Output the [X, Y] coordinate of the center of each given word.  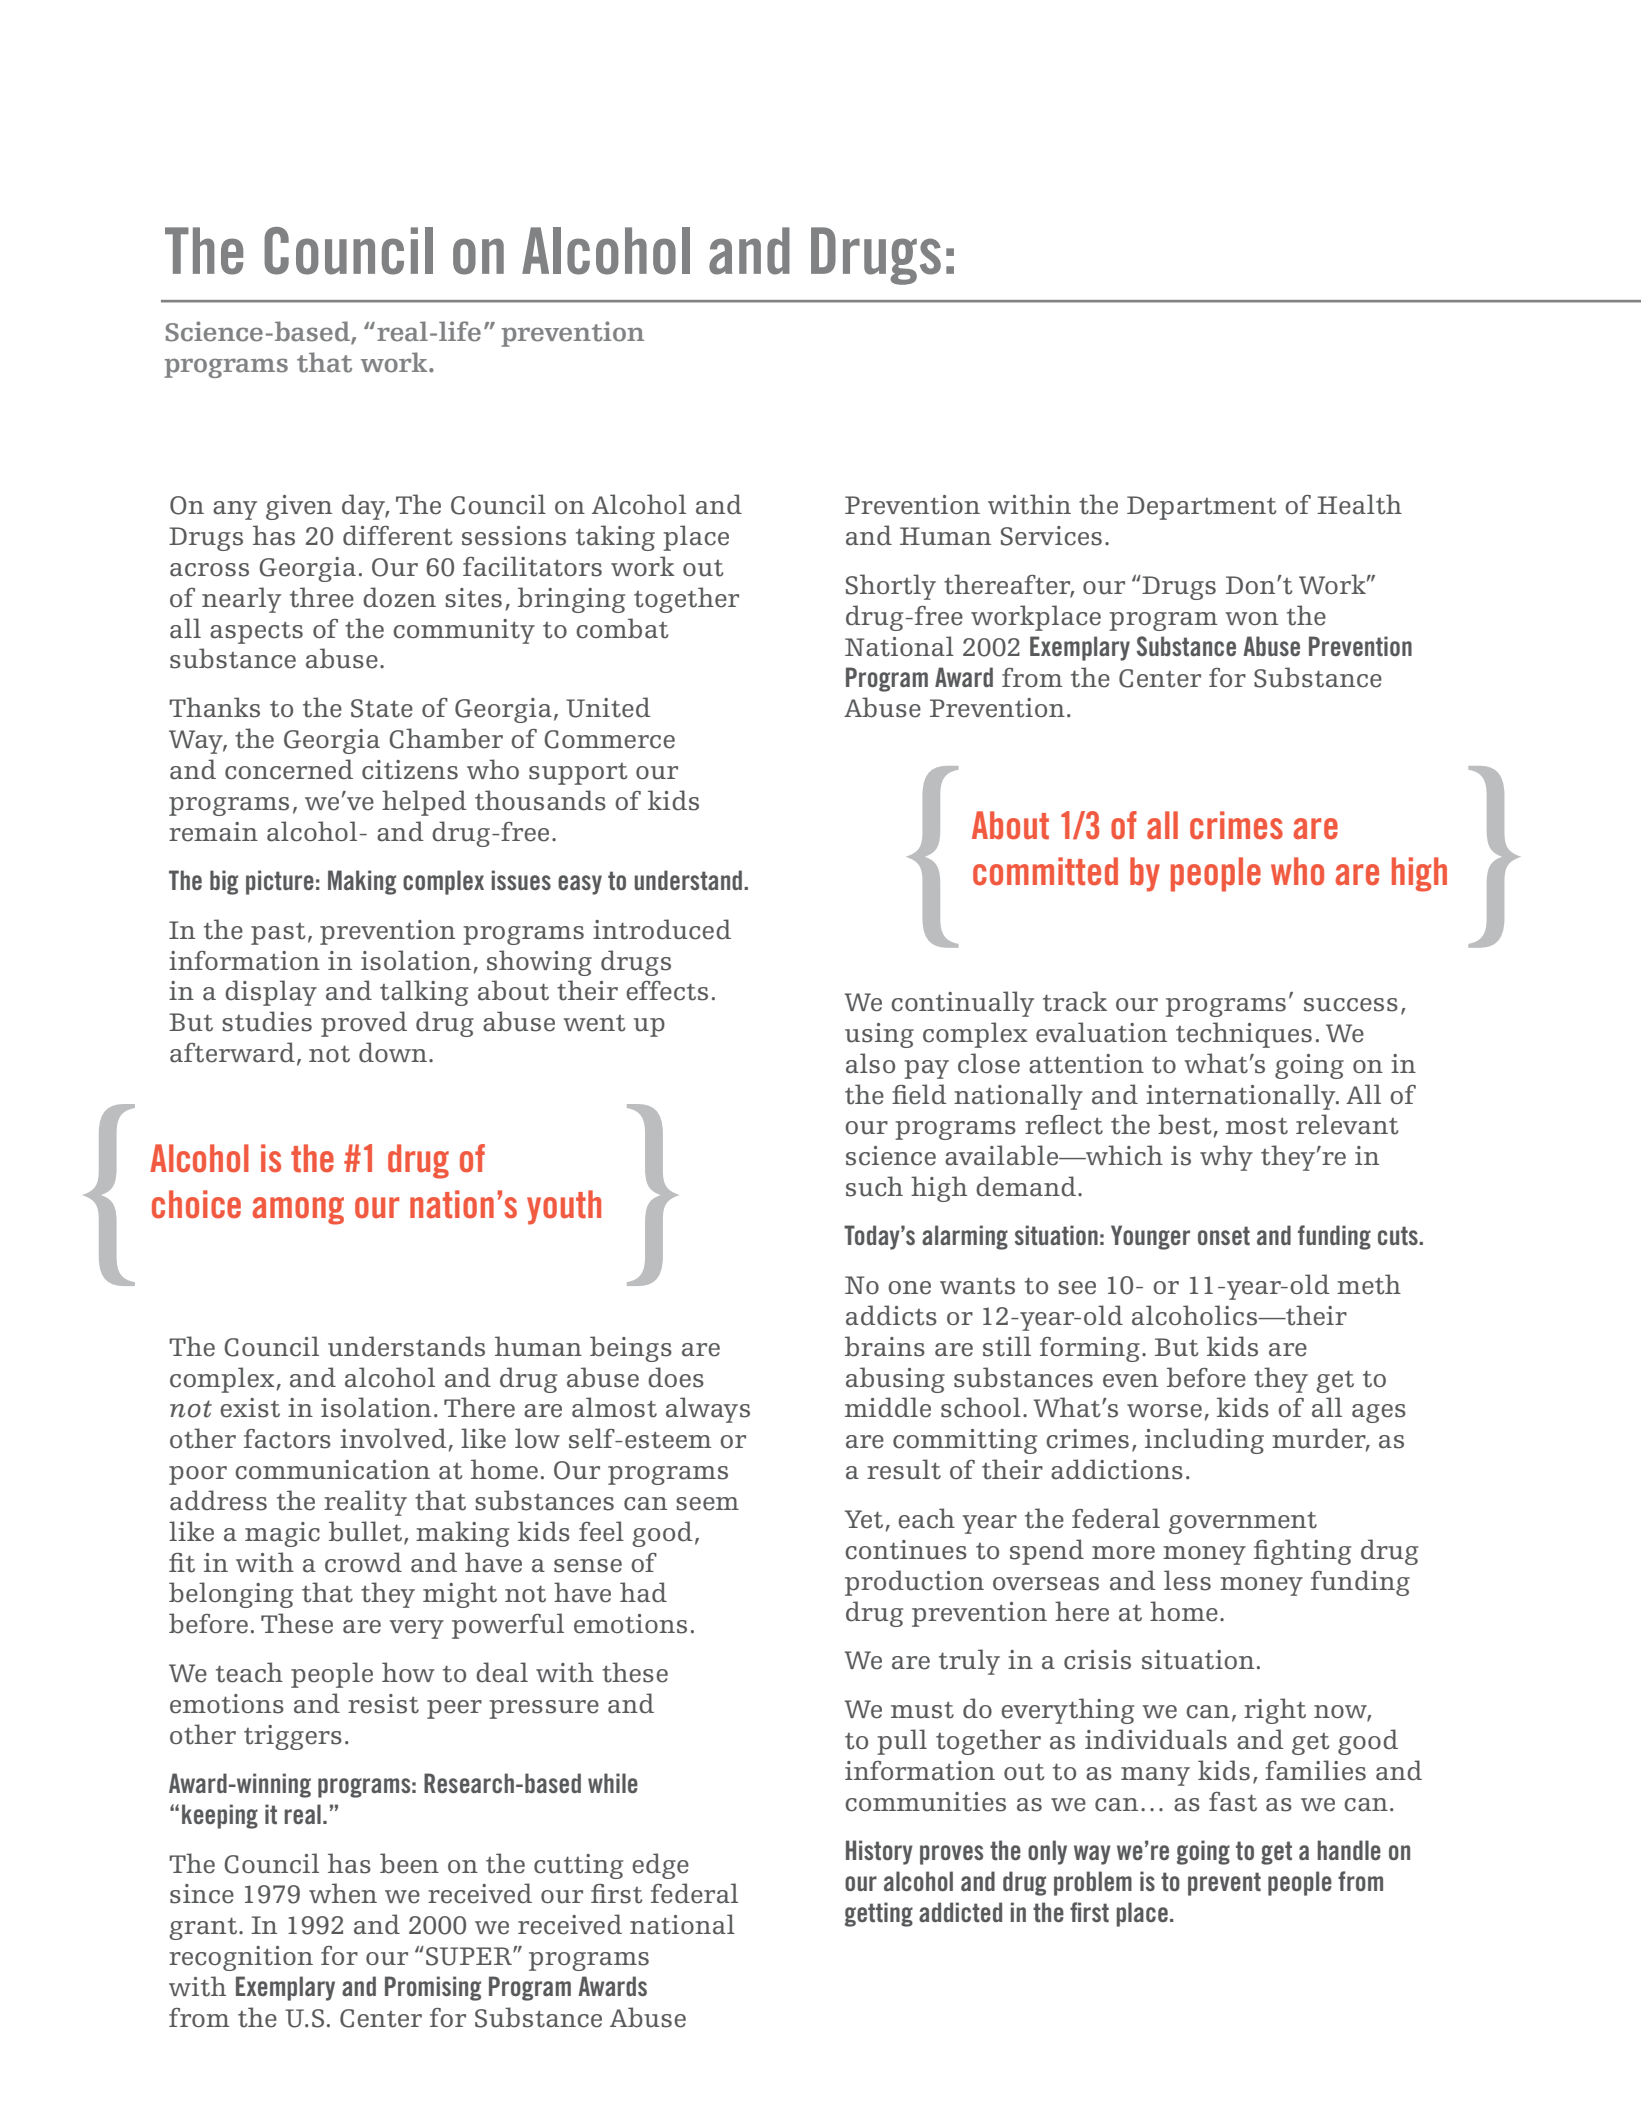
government [1243, 1523]
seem [707, 1504]
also [870, 1063]
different [398, 535]
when [343, 1893]
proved [364, 1024]
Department [1202, 508]
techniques [1244, 1035]
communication [332, 1470]
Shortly [891, 587]
